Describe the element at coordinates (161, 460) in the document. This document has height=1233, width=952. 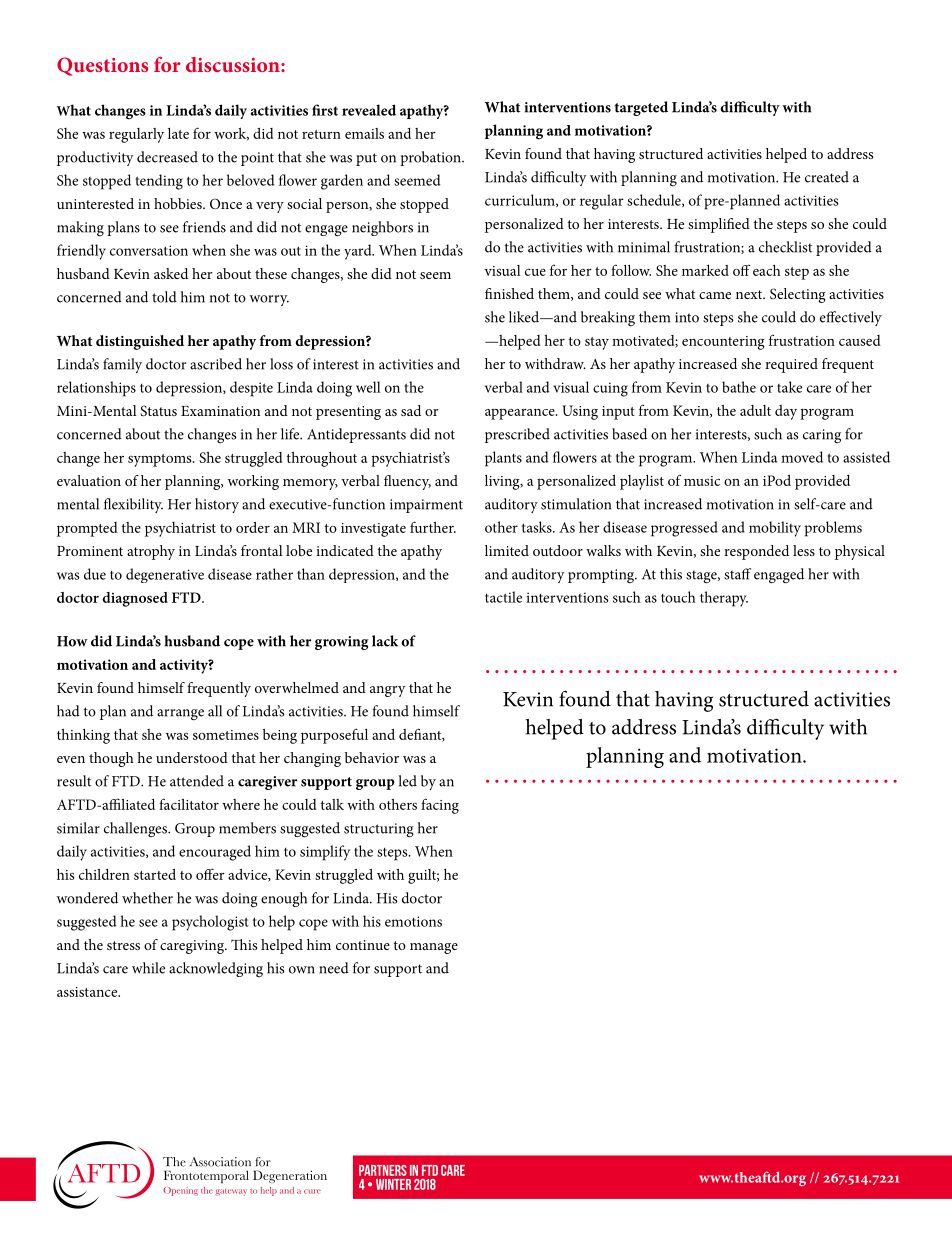
I see `symptoms` at that location.
